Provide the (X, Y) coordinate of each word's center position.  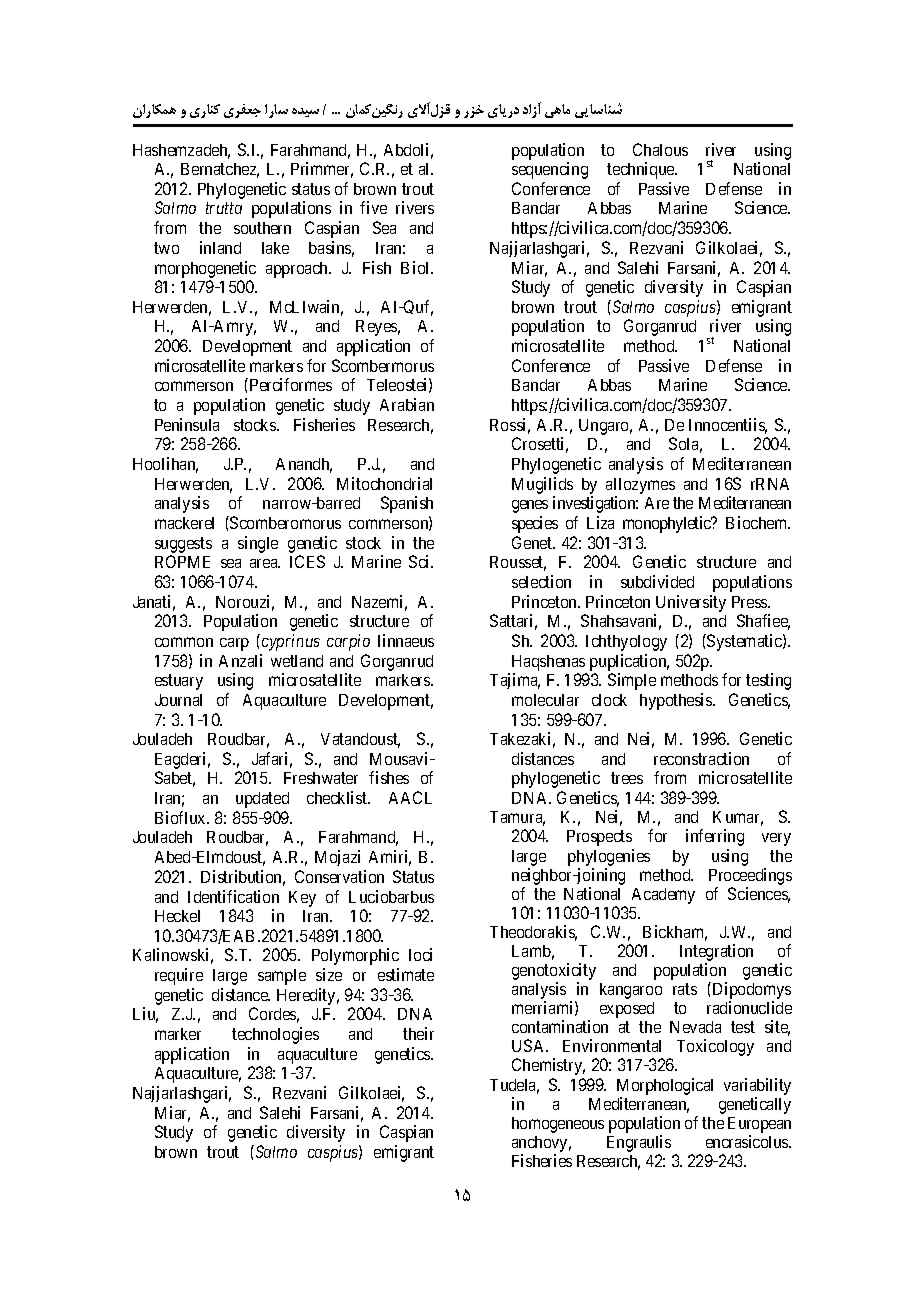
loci (420, 954)
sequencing (550, 170)
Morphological (665, 1086)
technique (641, 170)
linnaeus (406, 640)
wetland (297, 661)
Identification (233, 896)
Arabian (407, 404)
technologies (275, 1035)
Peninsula (187, 424)
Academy (663, 896)
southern (262, 228)
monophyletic (668, 524)
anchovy (541, 1145)
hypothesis (677, 701)
